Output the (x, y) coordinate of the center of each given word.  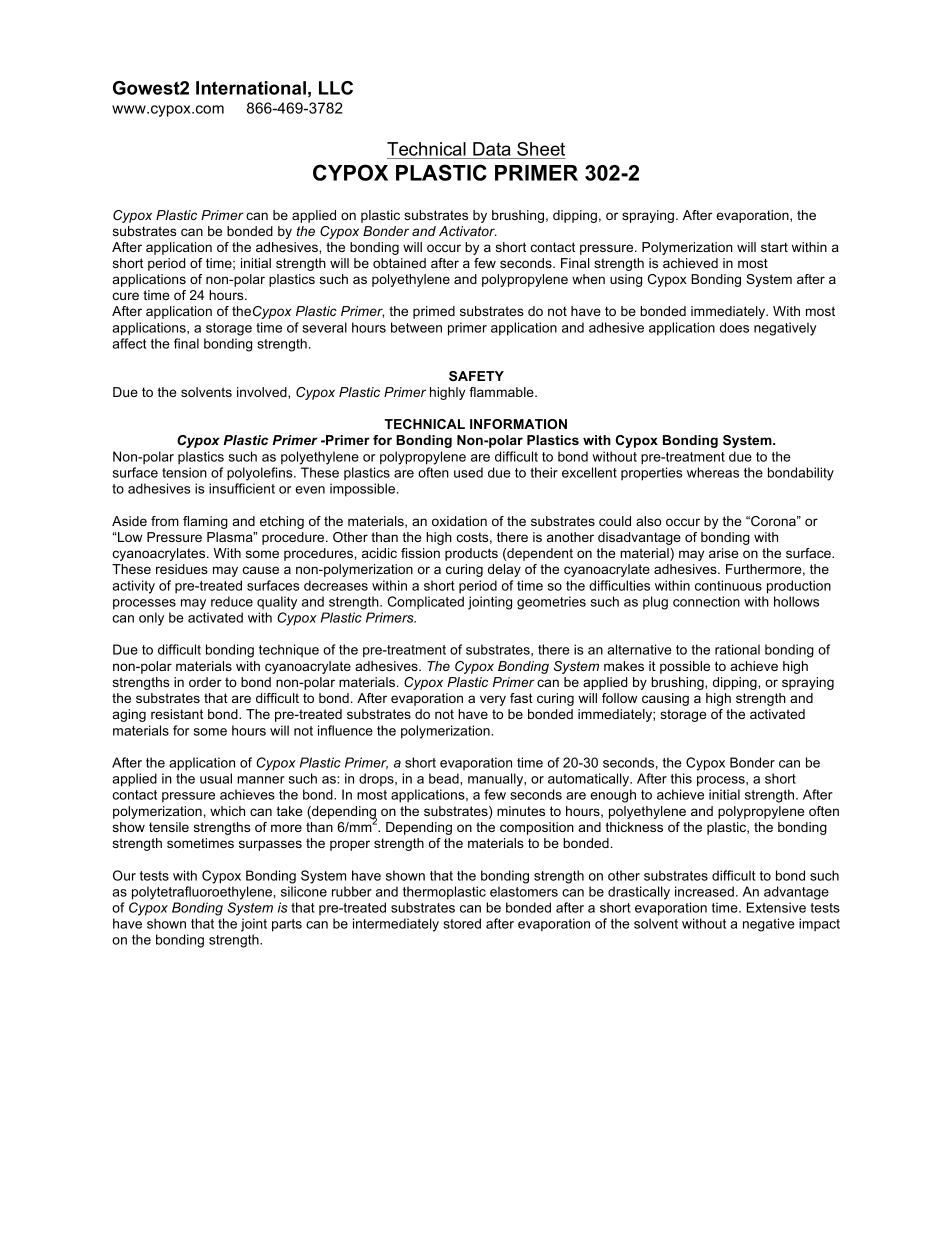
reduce (232, 601)
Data (492, 149)
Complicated (426, 602)
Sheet (541, 149)
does (734, 327)
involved (263, 393)
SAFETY (476, 376)
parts (287, 925)
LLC (336, 88)
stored (462, 923)
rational (737, 649)
